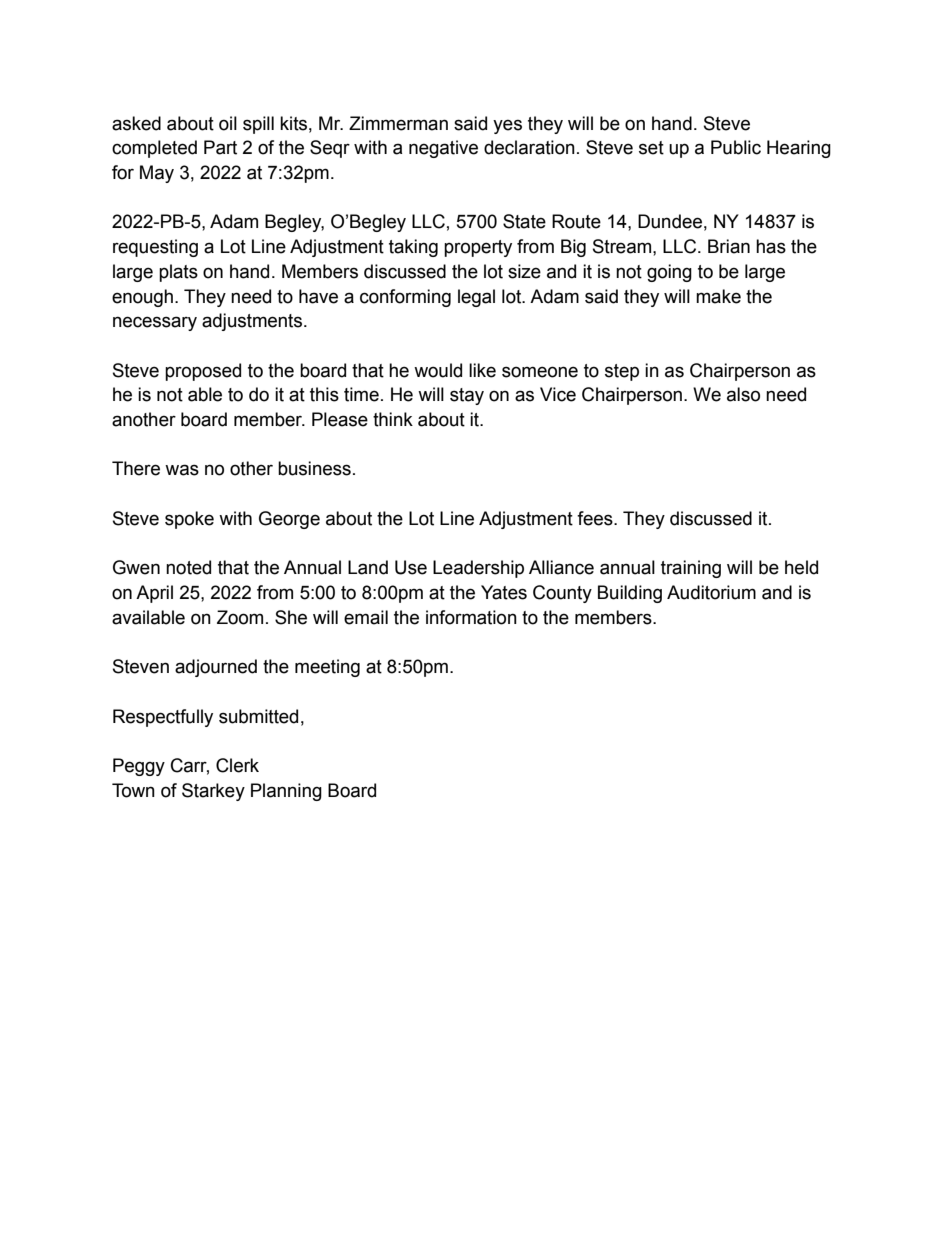 This screenshot has height=1233, width=952. What do you see at coordinates (393, 419) in the screenshot?
I see `think` at bounding box center [393, 419].
